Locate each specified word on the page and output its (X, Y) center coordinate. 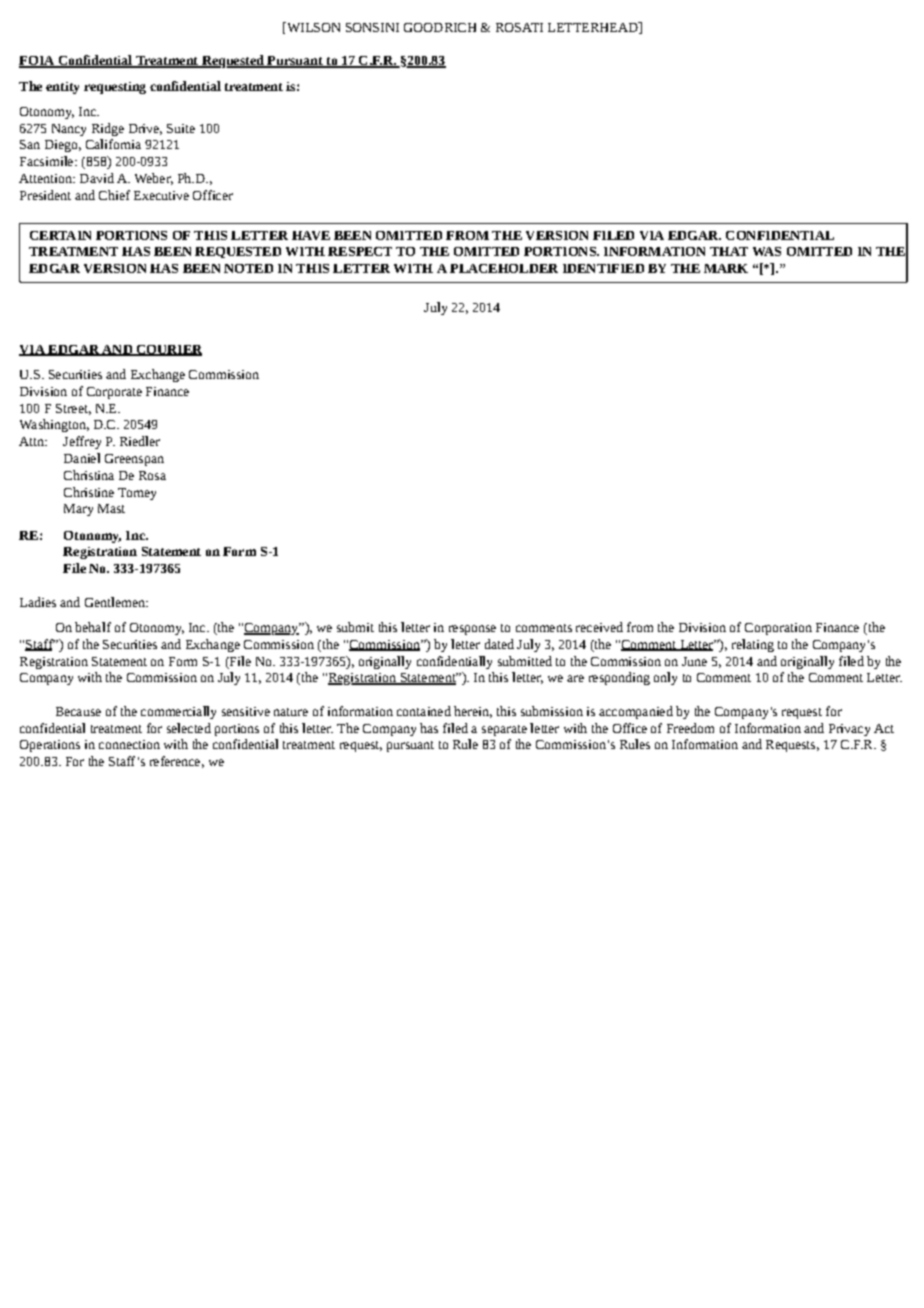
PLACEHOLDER (504, 268)
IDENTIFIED (603, 268)
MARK (726, 268)
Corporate (114, 393)
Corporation (778, 629)
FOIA (38, 62)
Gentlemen (116, 602)
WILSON (312, 28)
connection (129, 744)
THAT (729, 251)
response (472, 630)
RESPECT (360, 251)
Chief (114, 195)
